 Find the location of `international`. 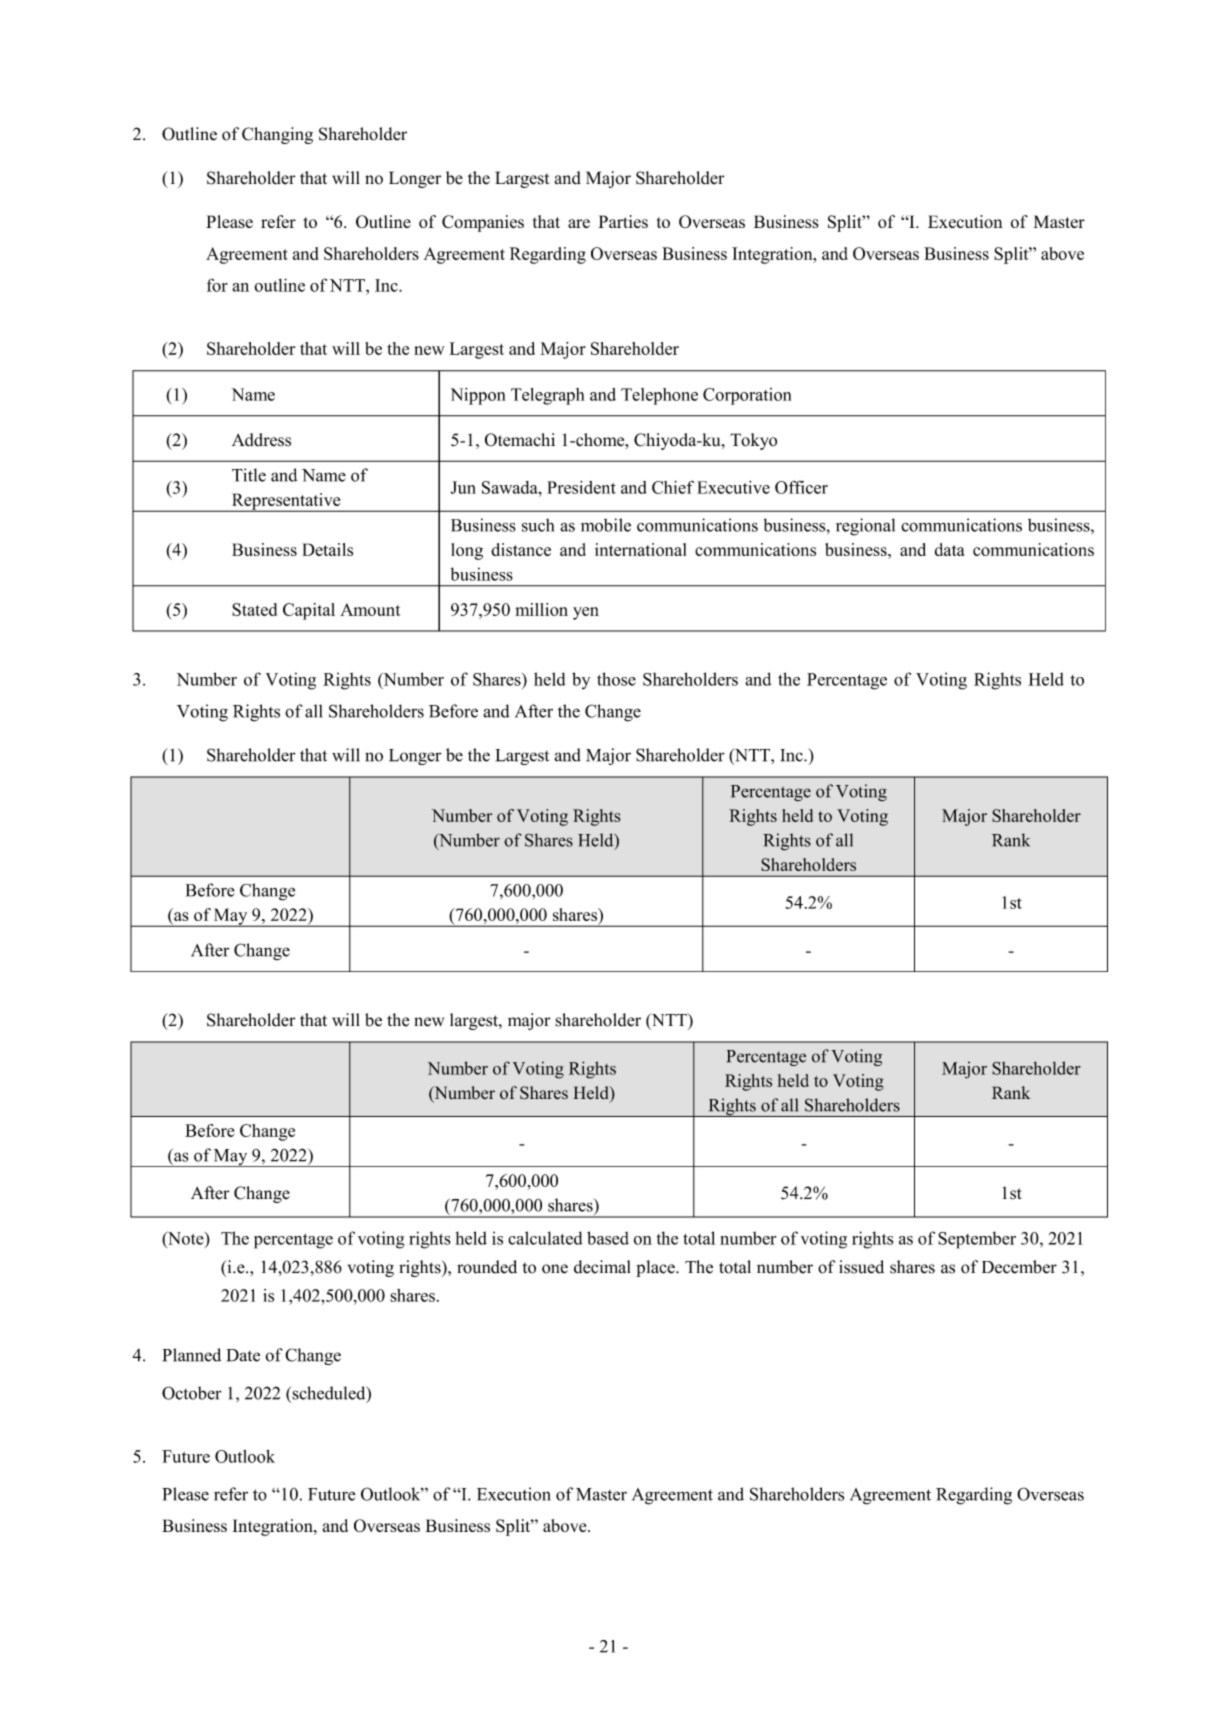

international is located at coordinates (640, 549).
